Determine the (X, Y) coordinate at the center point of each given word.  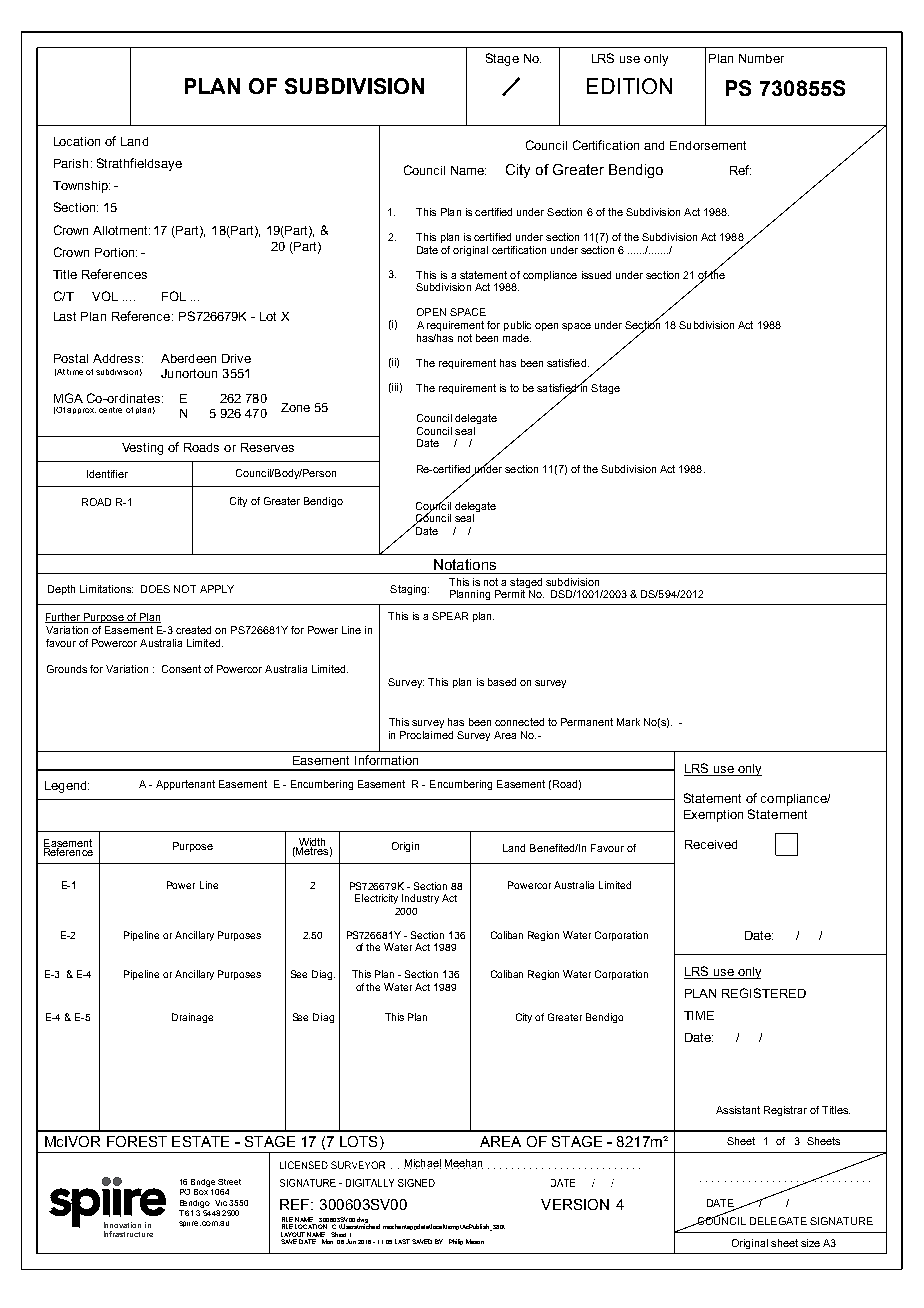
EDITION (629, 86)
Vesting (142, 449)
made (517, 338)
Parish (71, 163)
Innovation (122, 1225)
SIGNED (422, 1183)
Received (711, 844)
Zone (295, 407)
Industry (420, 899)
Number (761, 58)
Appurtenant (185, 785)
